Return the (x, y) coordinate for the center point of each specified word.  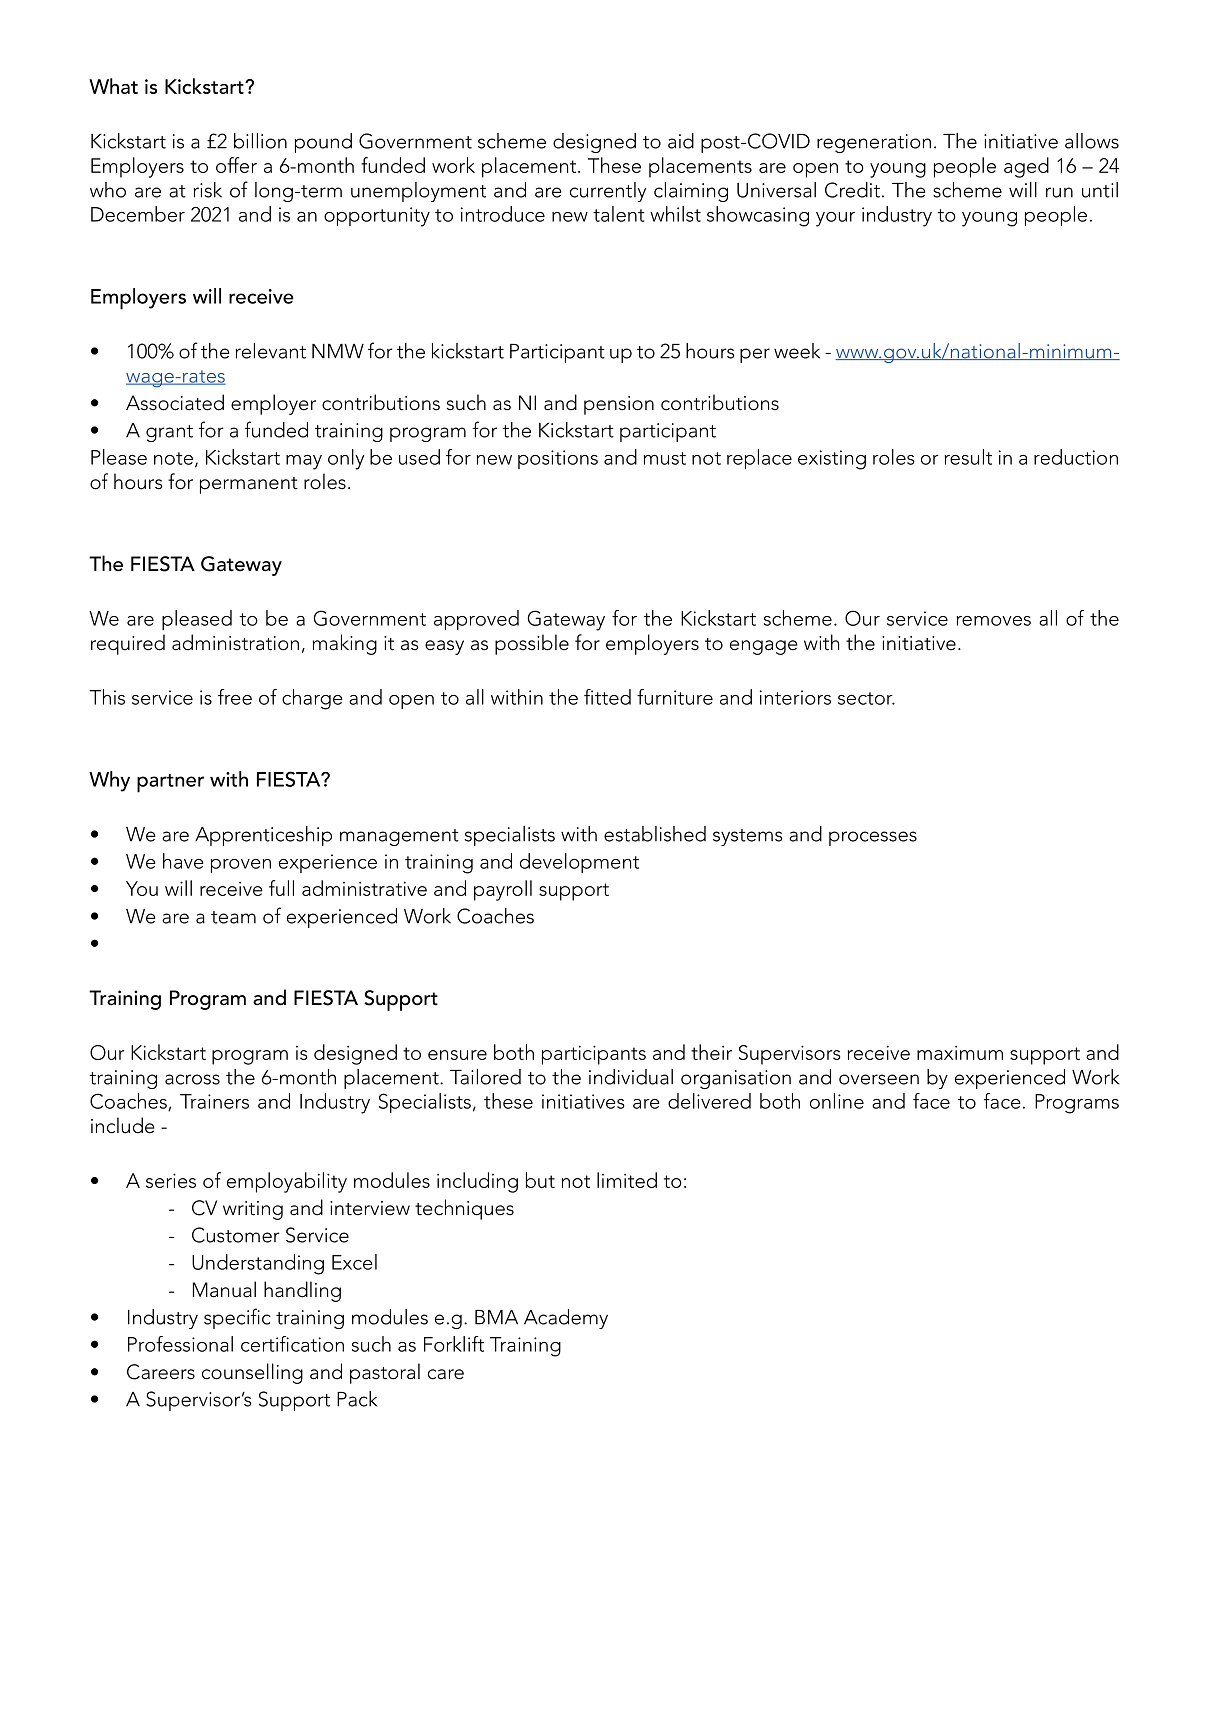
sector (866, 698)
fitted (607, 697)
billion (260, 141)
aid (681, 141)
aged (1026, 167)
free (235, 697)
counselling (252, 1373)
